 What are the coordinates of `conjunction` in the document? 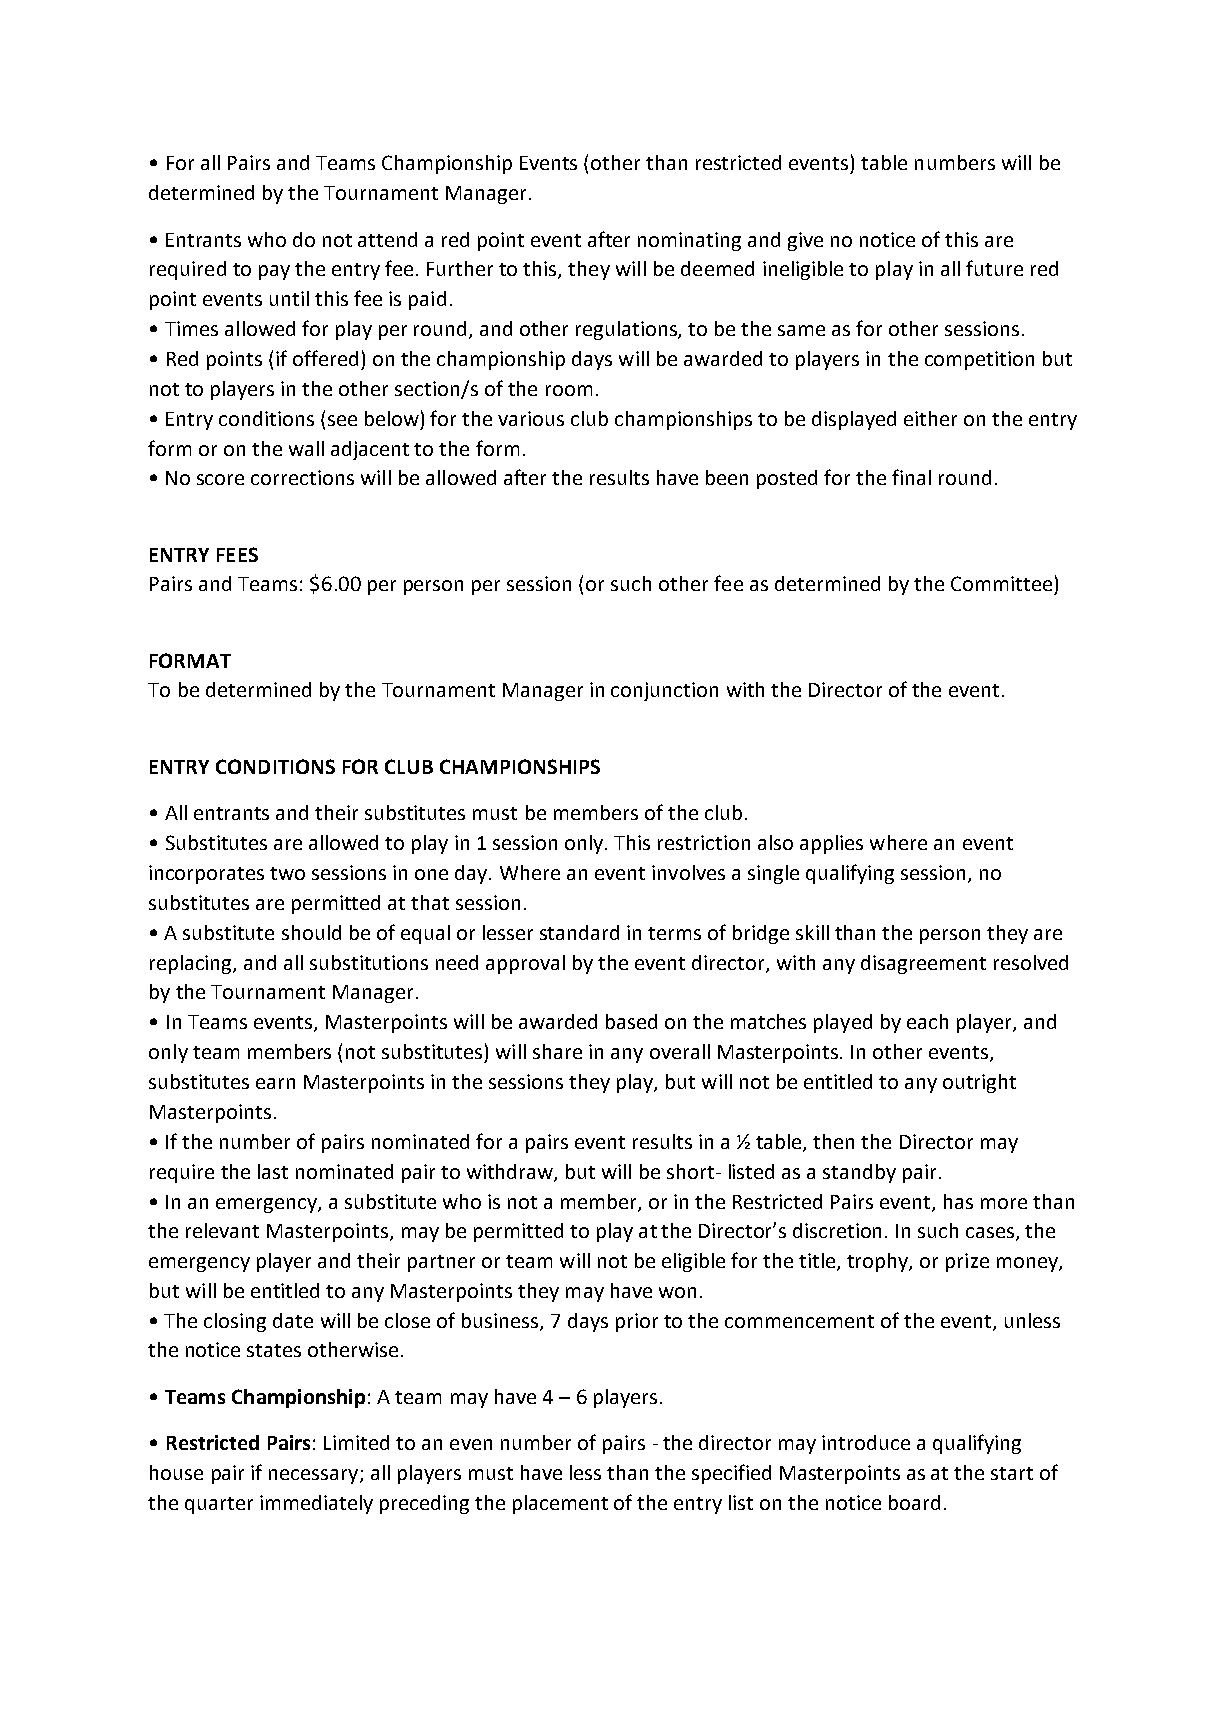 It's located at (664, 691).
